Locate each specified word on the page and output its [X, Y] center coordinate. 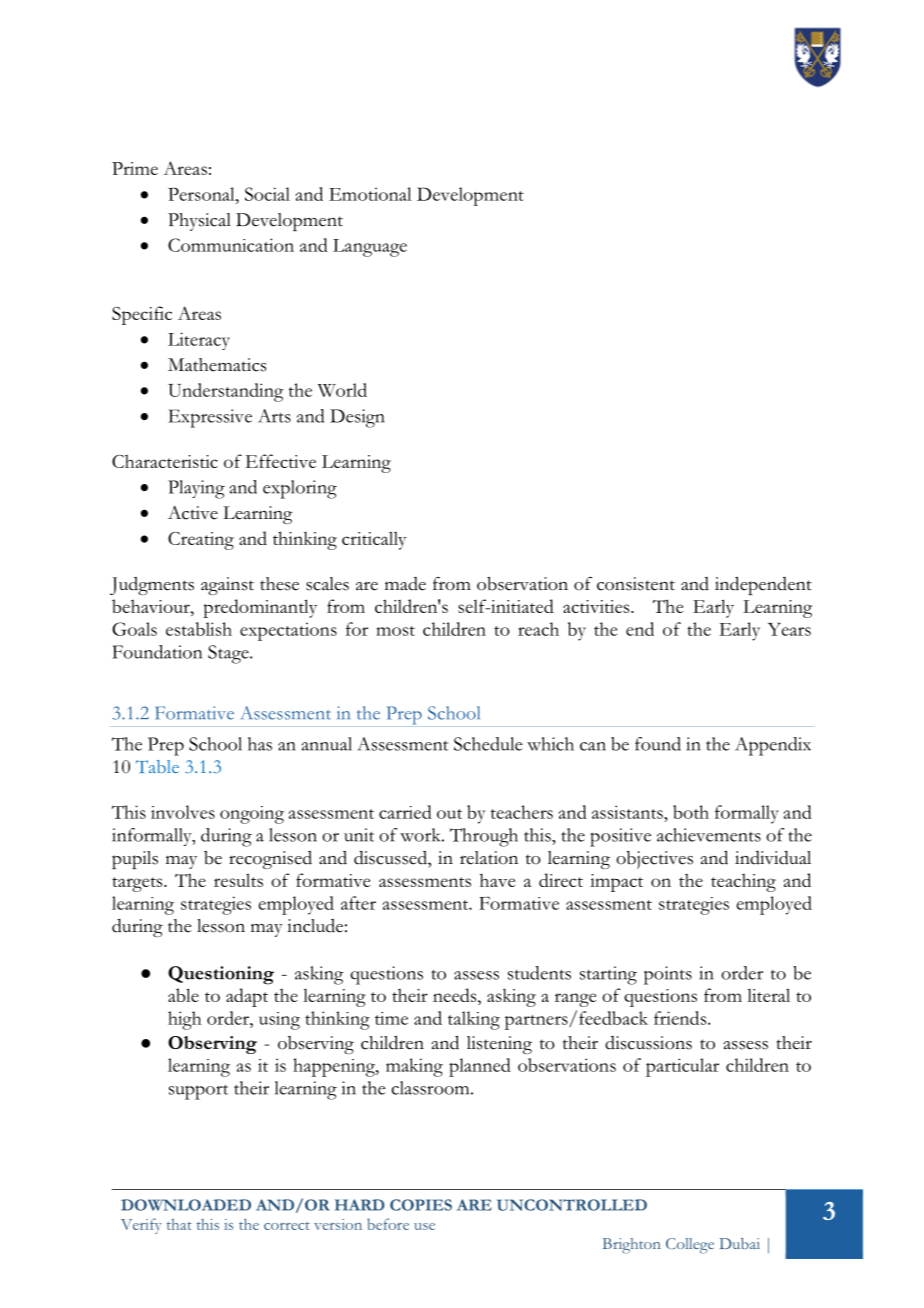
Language [370, 248]
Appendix [773, 746]
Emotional [370, 194]
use [424, 1226]
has [260, 744]
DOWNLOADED [186, 1205]
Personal [202, 194]
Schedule [488, 744]
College [690, 1246]
